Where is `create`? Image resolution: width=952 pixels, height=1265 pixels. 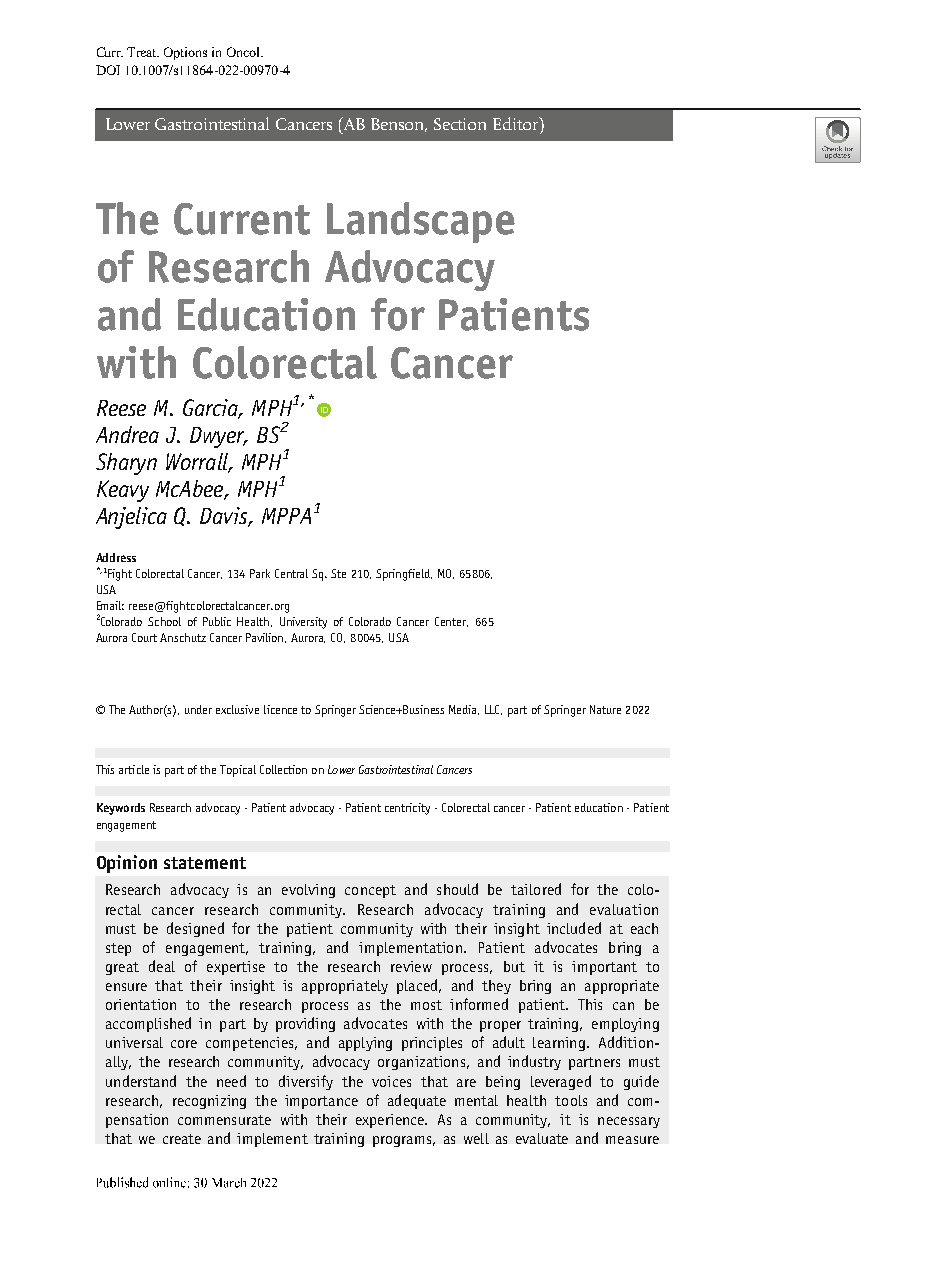
create is located at coordinates (182, 1139).
